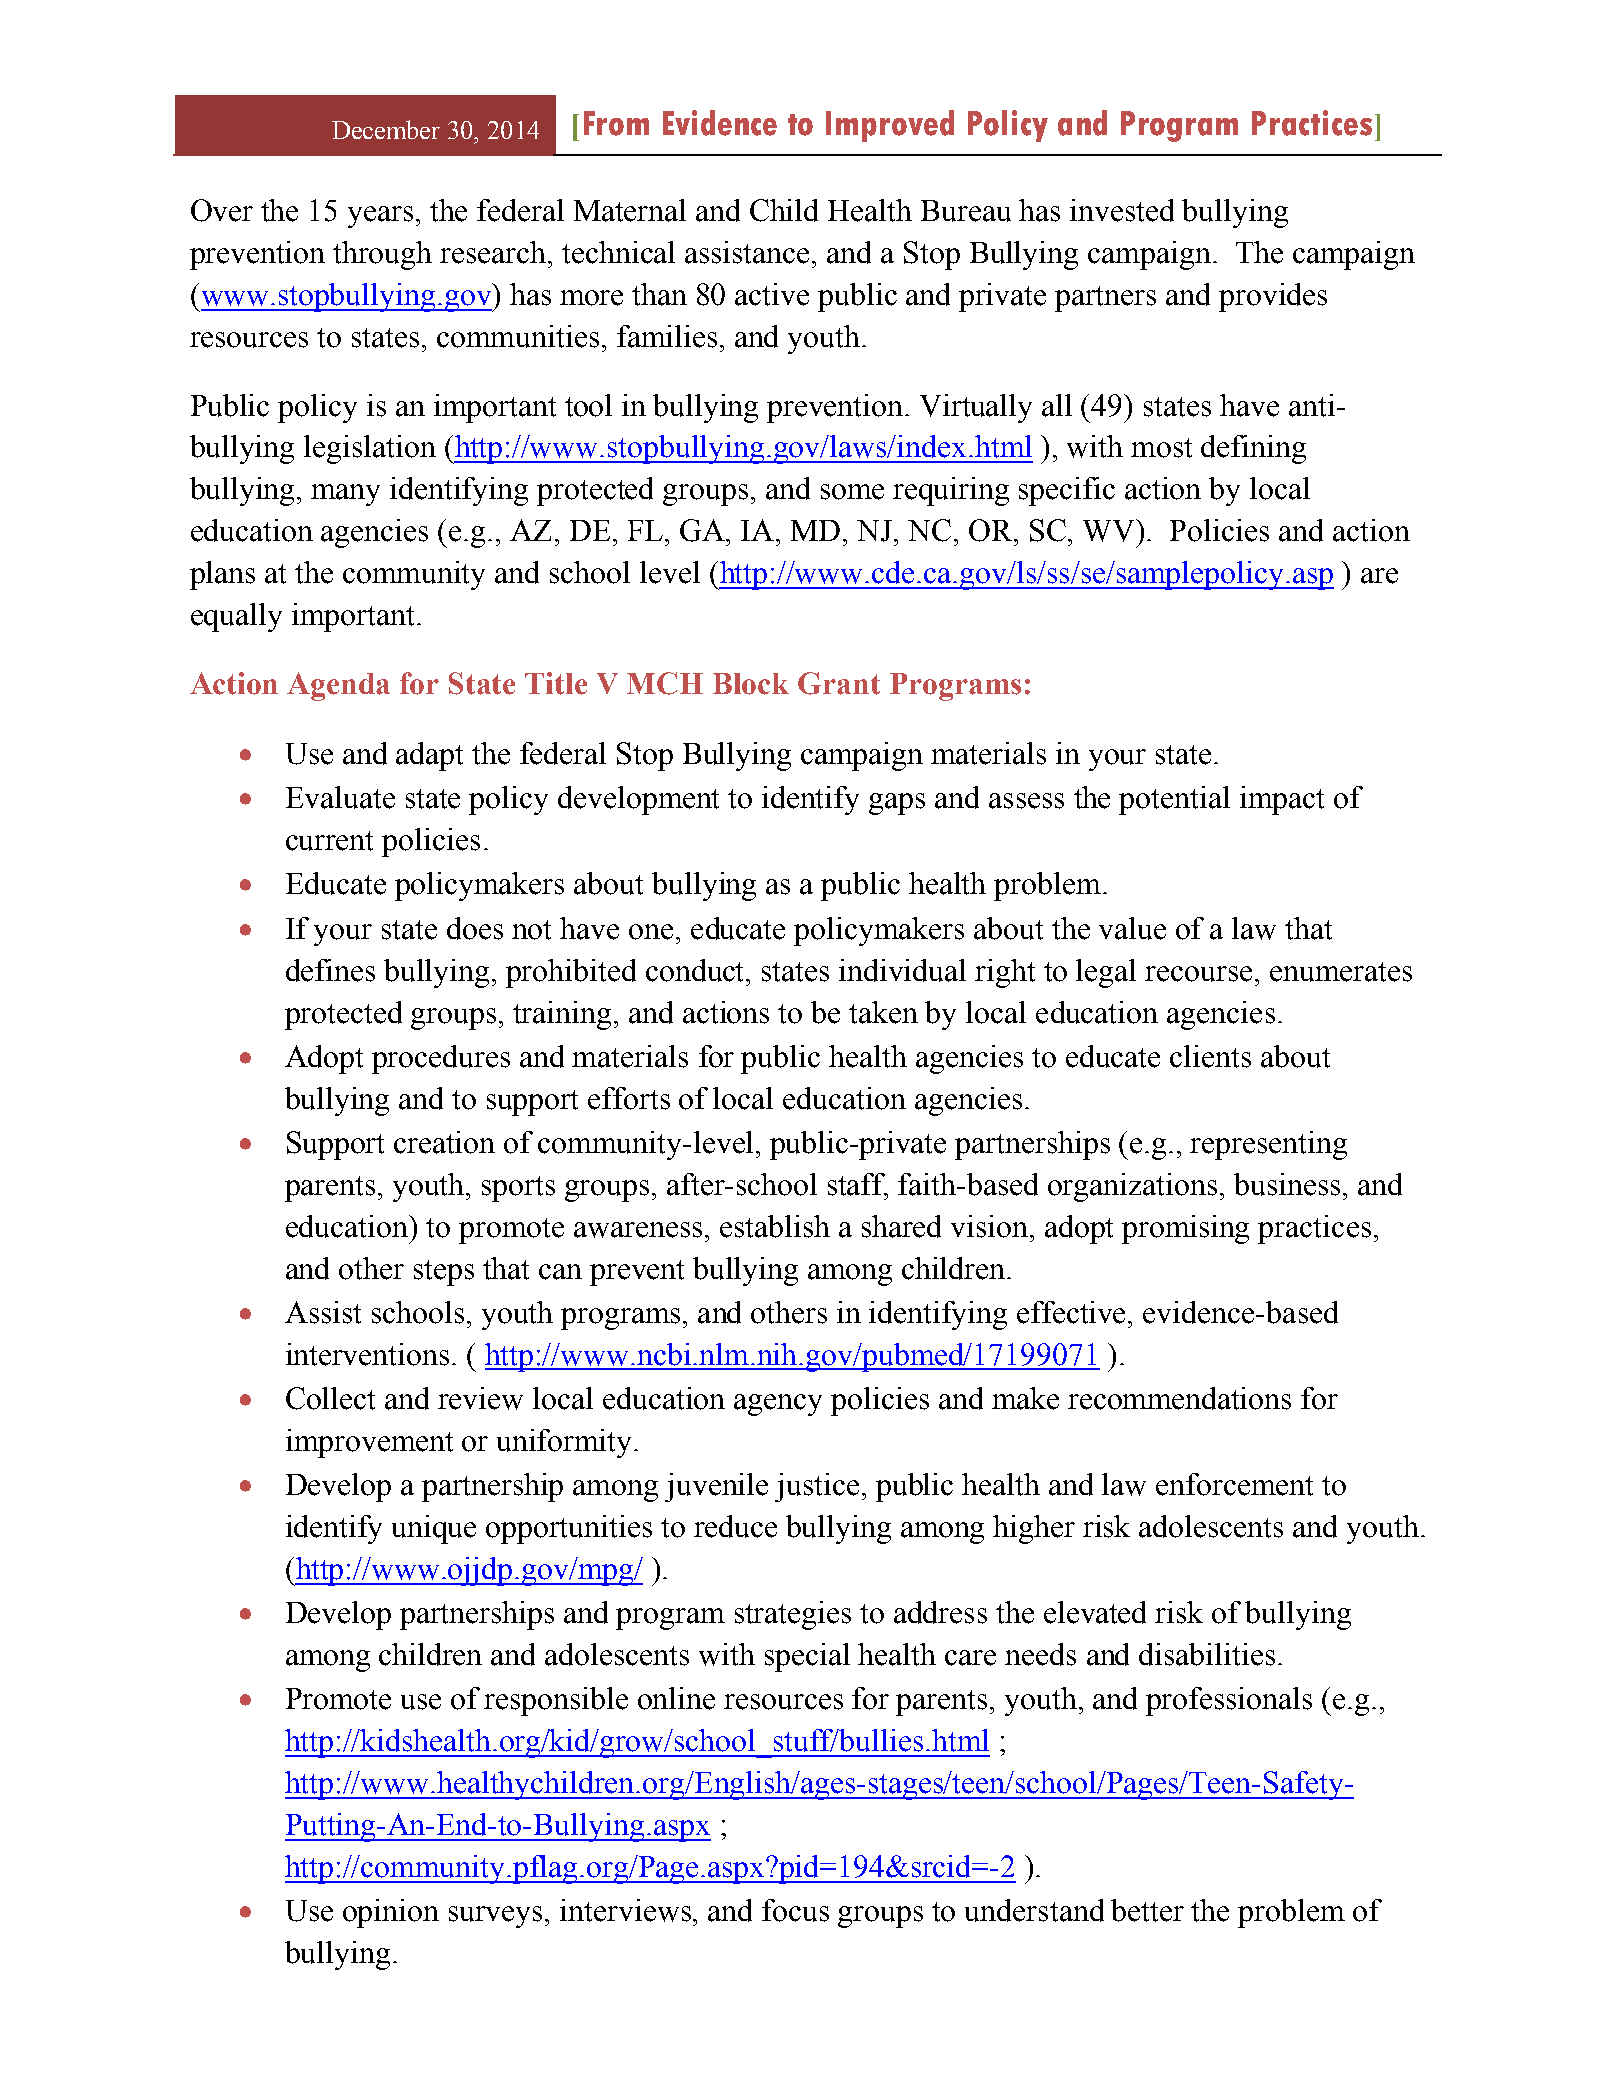 This screenshot has width=1617, height=2093. Describe the element at coordinates (890, 126) in the screenshot. I see `Improved` at that location.
